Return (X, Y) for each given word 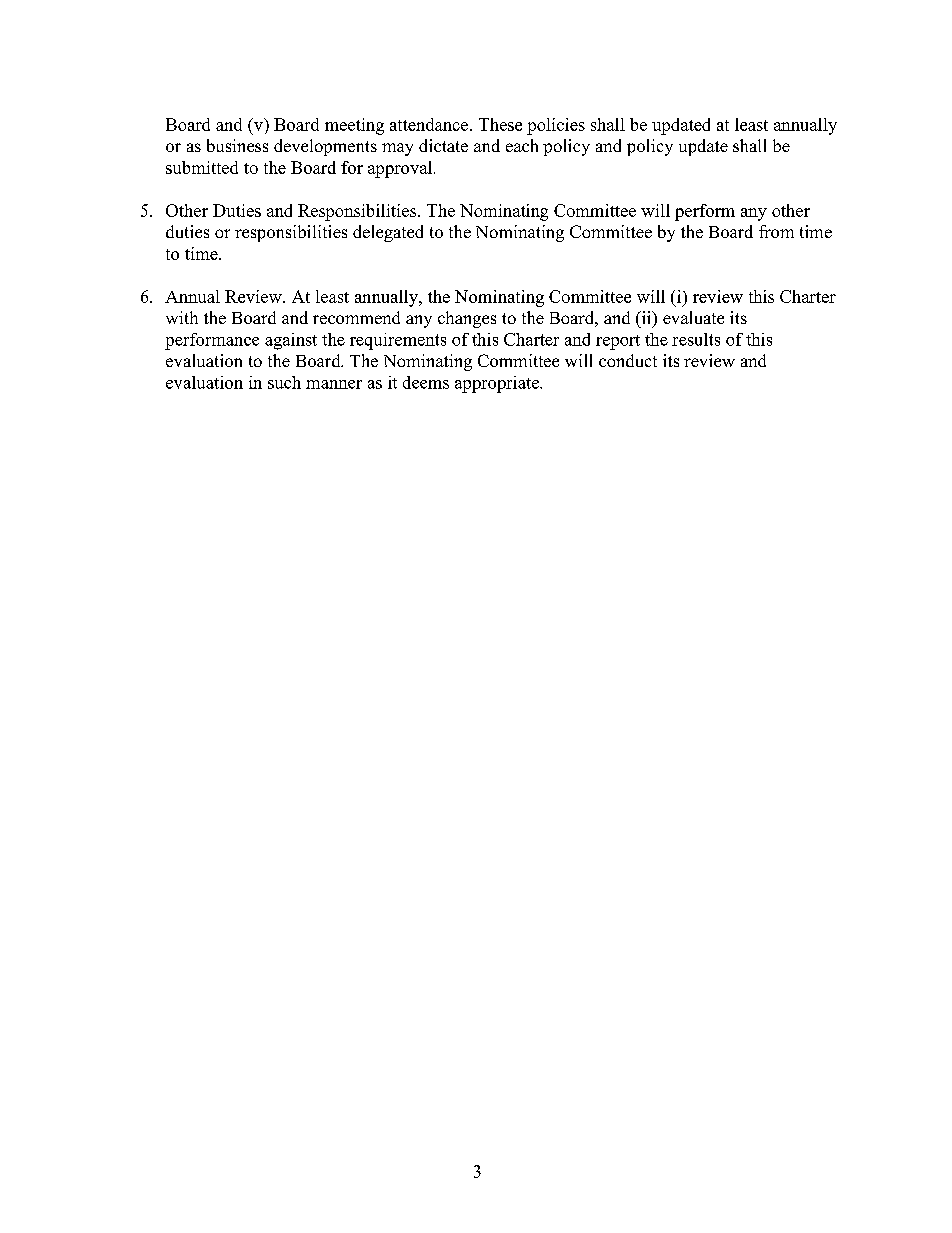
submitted (202, 167)
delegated (388, 233)
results (696, 339)
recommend (356, 317)
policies (556, 126)
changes (467, 319)
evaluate (693, 317)
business (237, 145)
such (284, 382)
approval (401, 169)
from (776, 231)
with (182, 317)
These (500, 124)
